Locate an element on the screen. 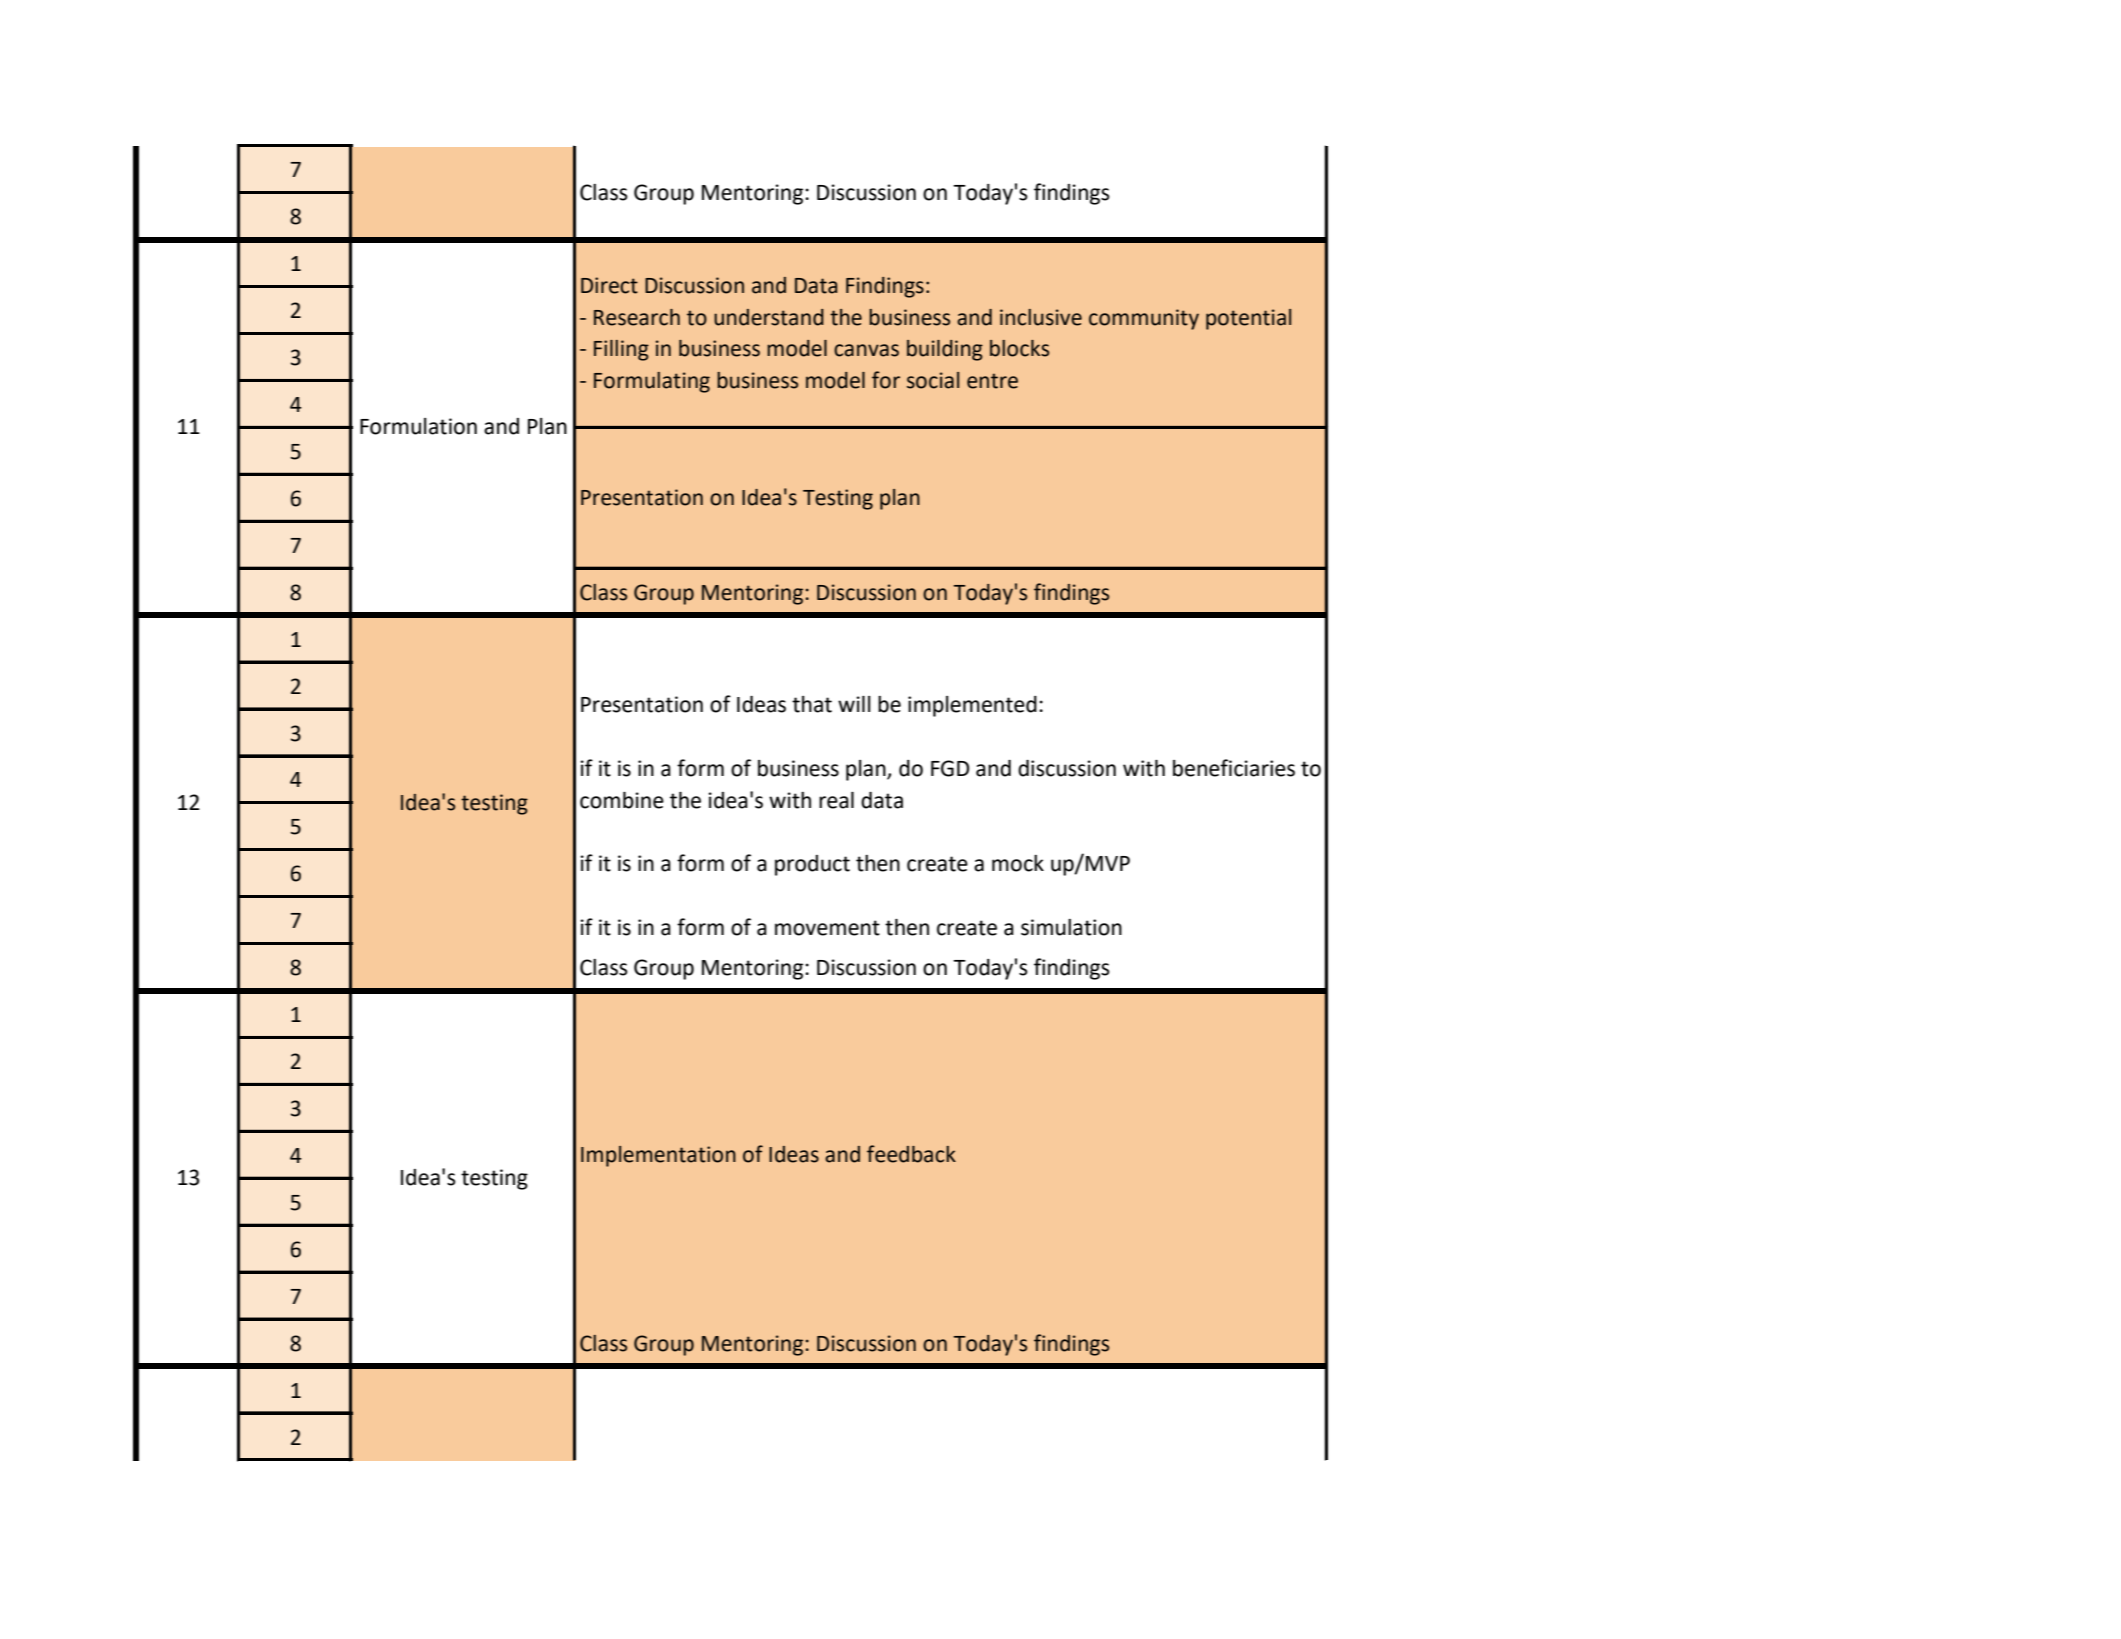  community is located at coordinates (1144, 319).
